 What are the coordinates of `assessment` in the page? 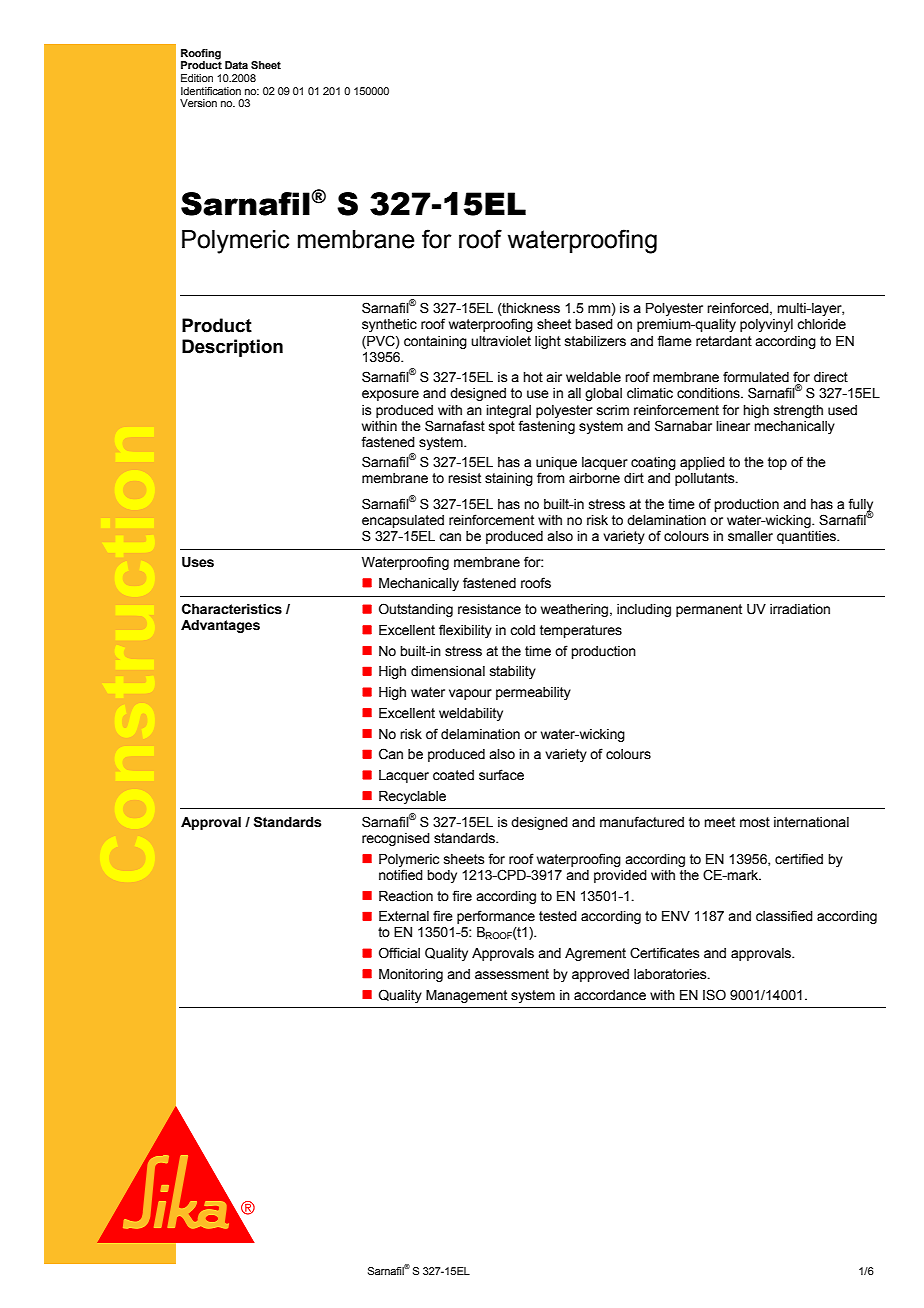 It's located at (512, 974).
